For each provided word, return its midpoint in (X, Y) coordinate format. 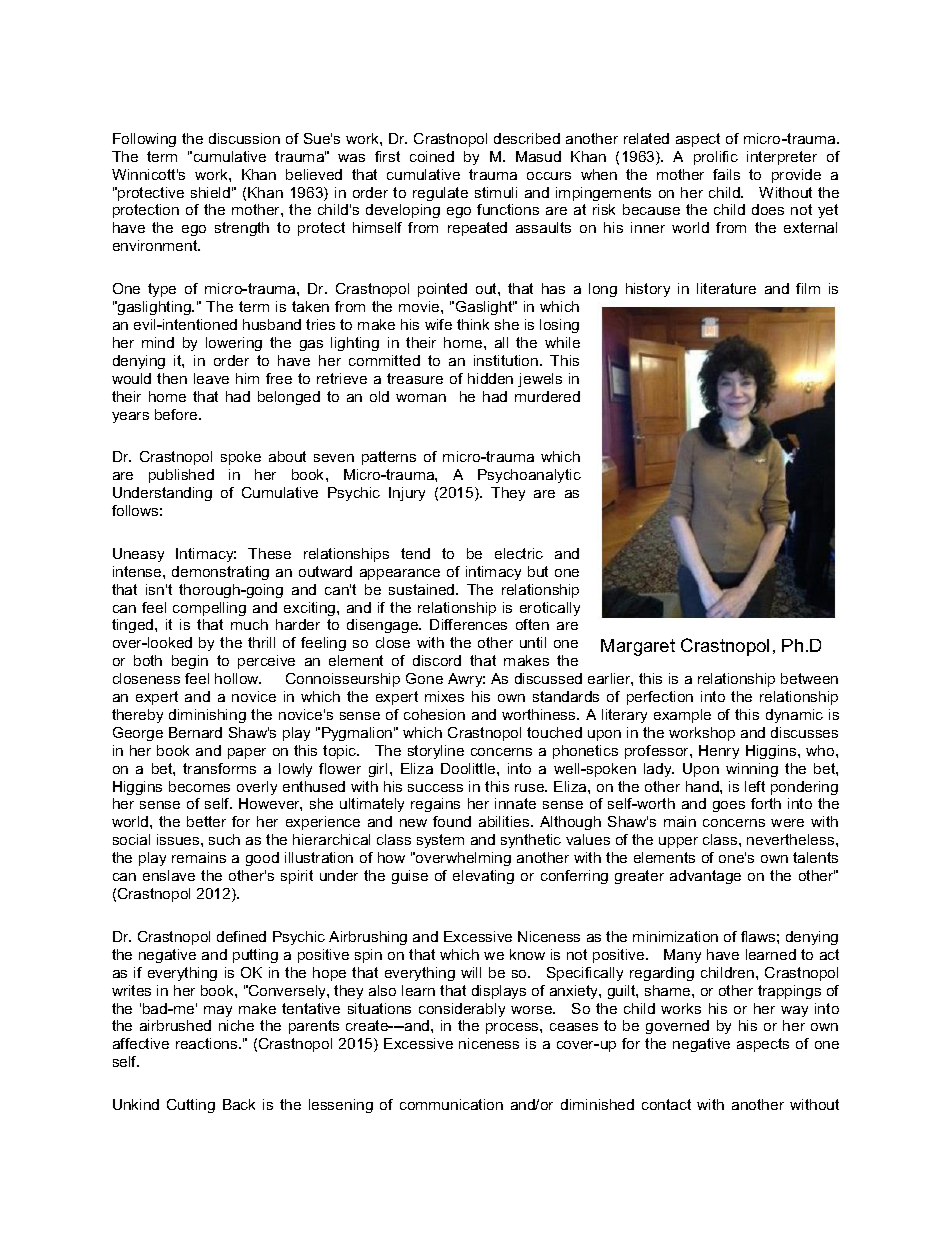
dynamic (794, 716)
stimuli (496, 192)
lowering (234, 344)
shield (210, 192)
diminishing (207, 716)
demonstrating (220, 573)
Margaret (638, 647)
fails (726, 174)
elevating (483, 877)
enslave (169, 875)
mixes (444, 696)
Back (239, 1104)
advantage (705, 877)
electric (519, 553)
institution (507, 360)
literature (726, 288)
